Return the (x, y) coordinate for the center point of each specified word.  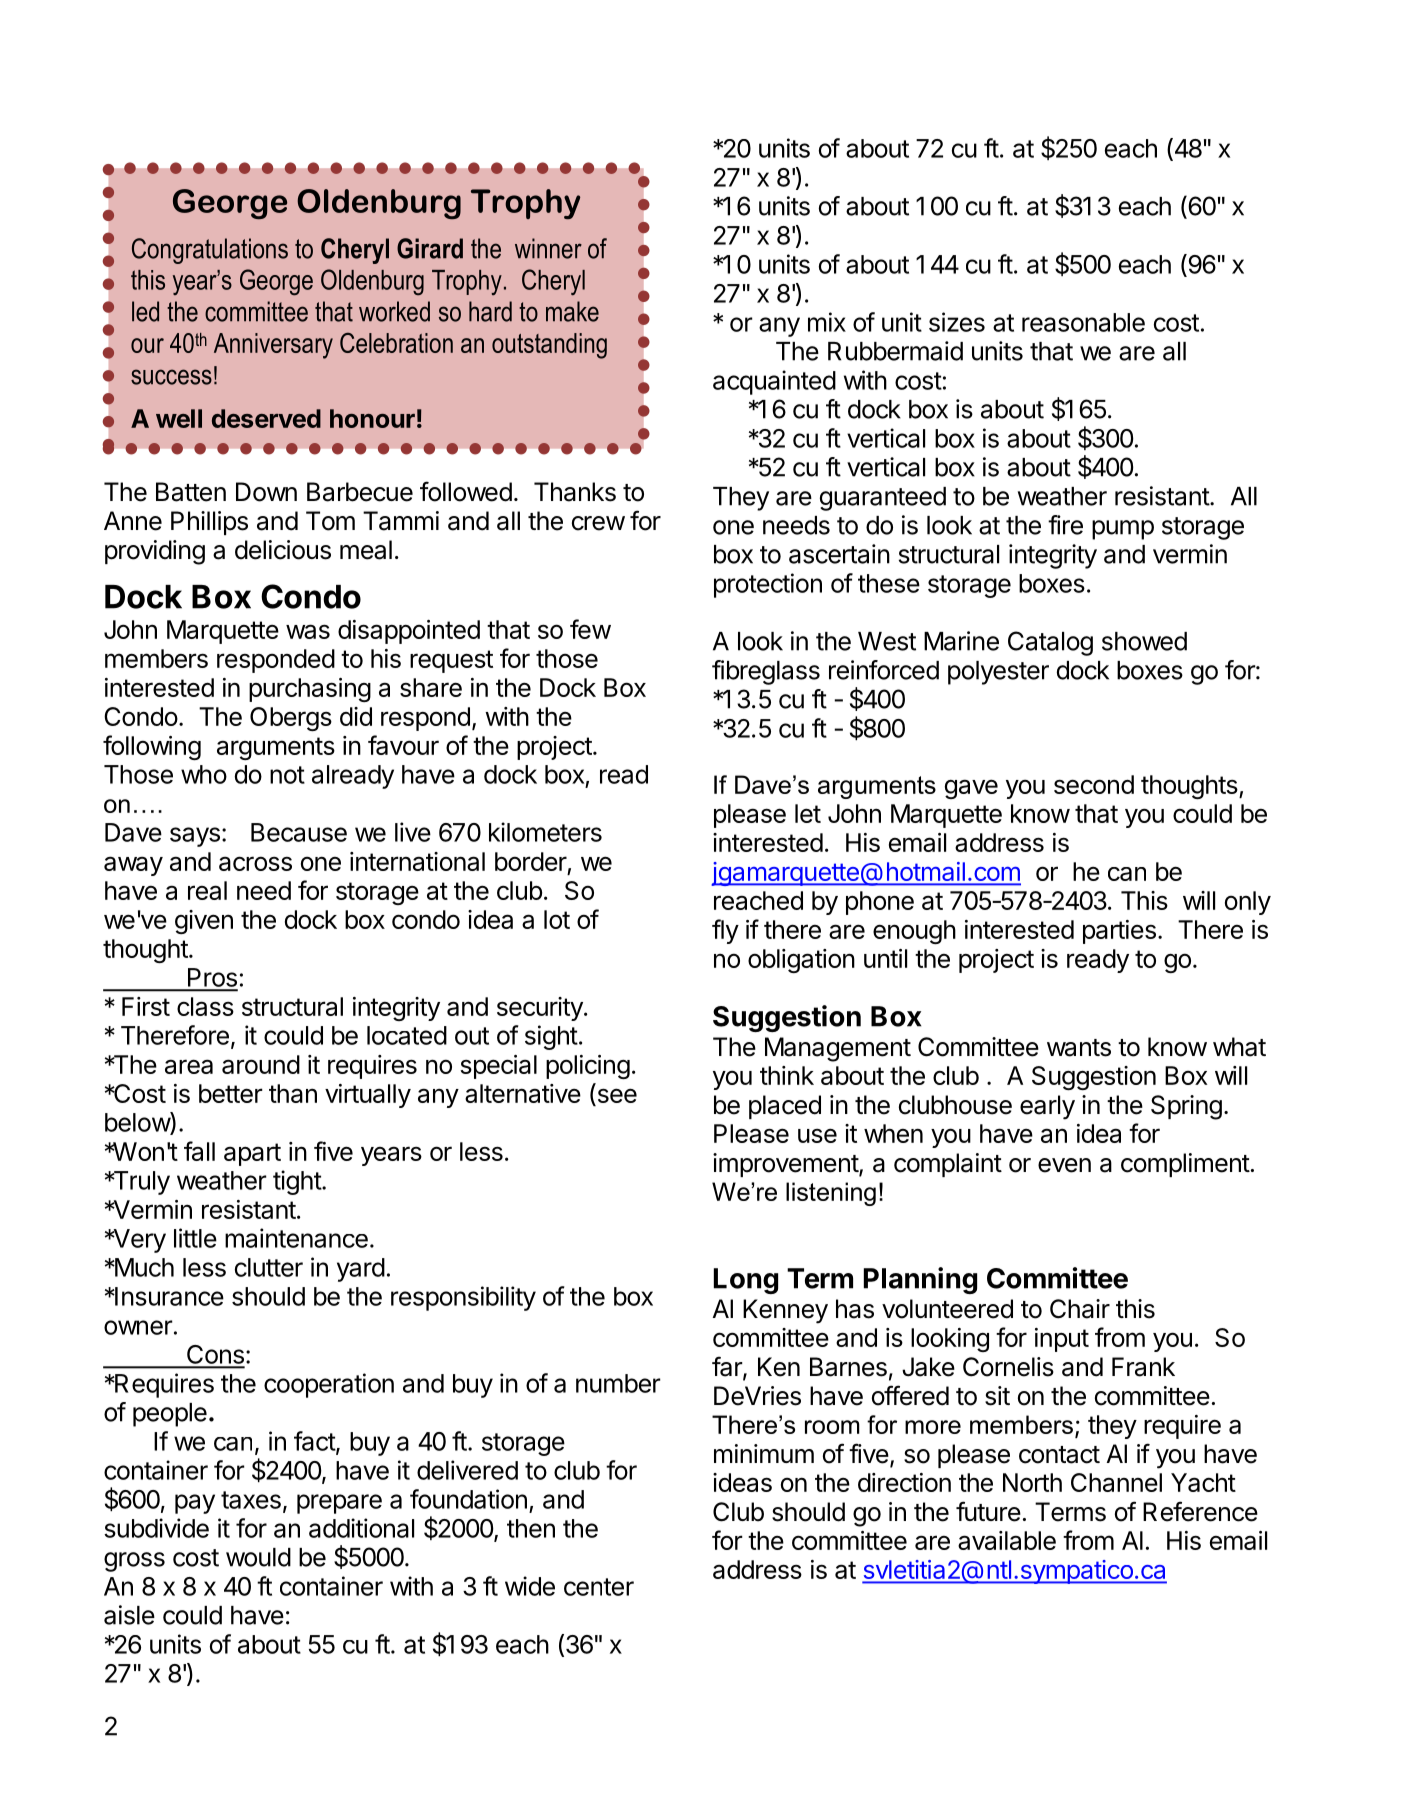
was (308, 631)
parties (1119, 932)
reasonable (1083, 322)
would (258, 1557)
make (572, 311)
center (599, 1587)
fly (725, 931)
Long (746, 1281)
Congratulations (210, 251)
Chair (1080, 1309)
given (204, 922)
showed (1144, 641)
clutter (269, 1267)
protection (768, 585)
